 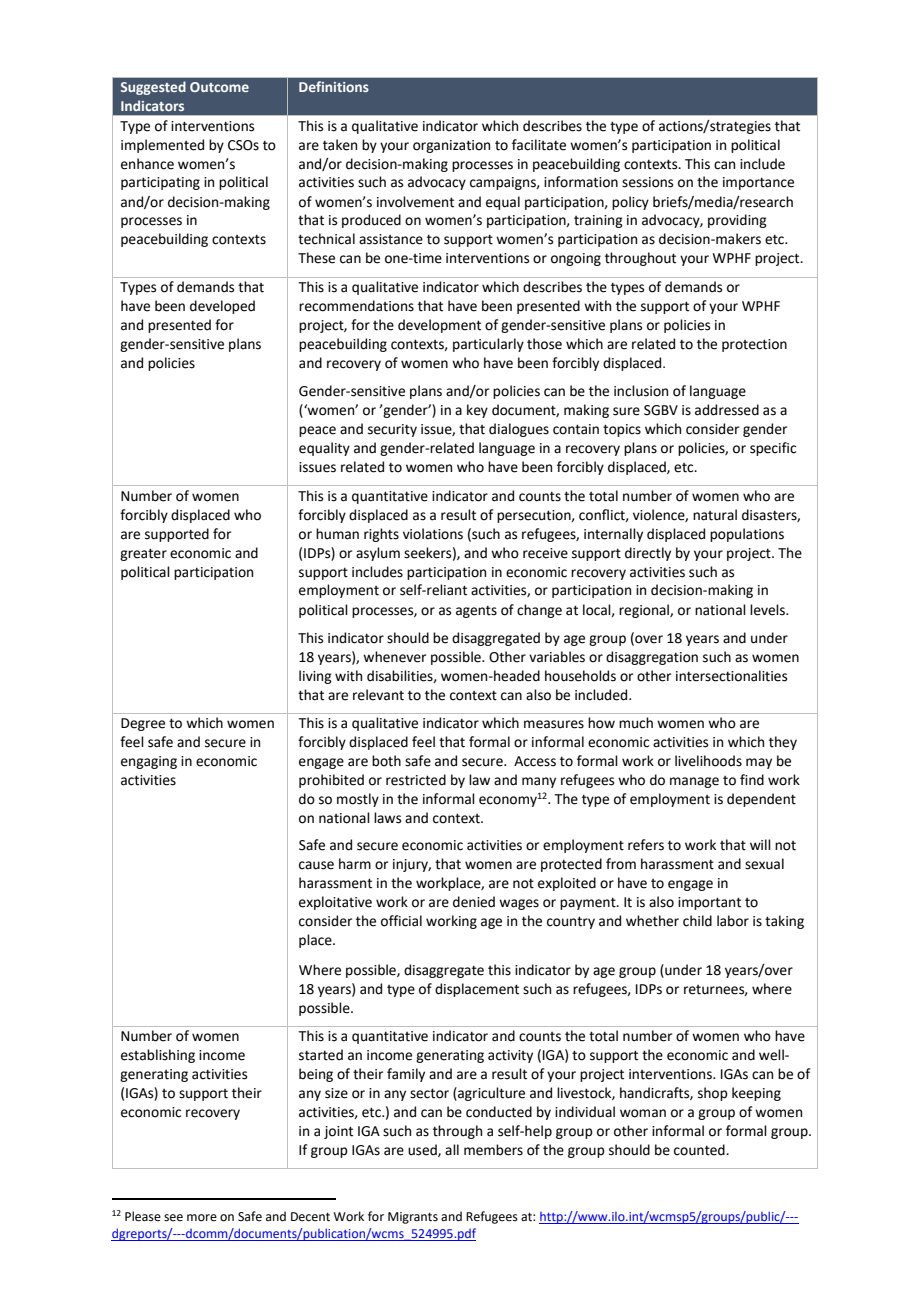 What do you see at coordinates (143, 554) in the screenshot?
I see `greater` at bounding box center [143, 554].
